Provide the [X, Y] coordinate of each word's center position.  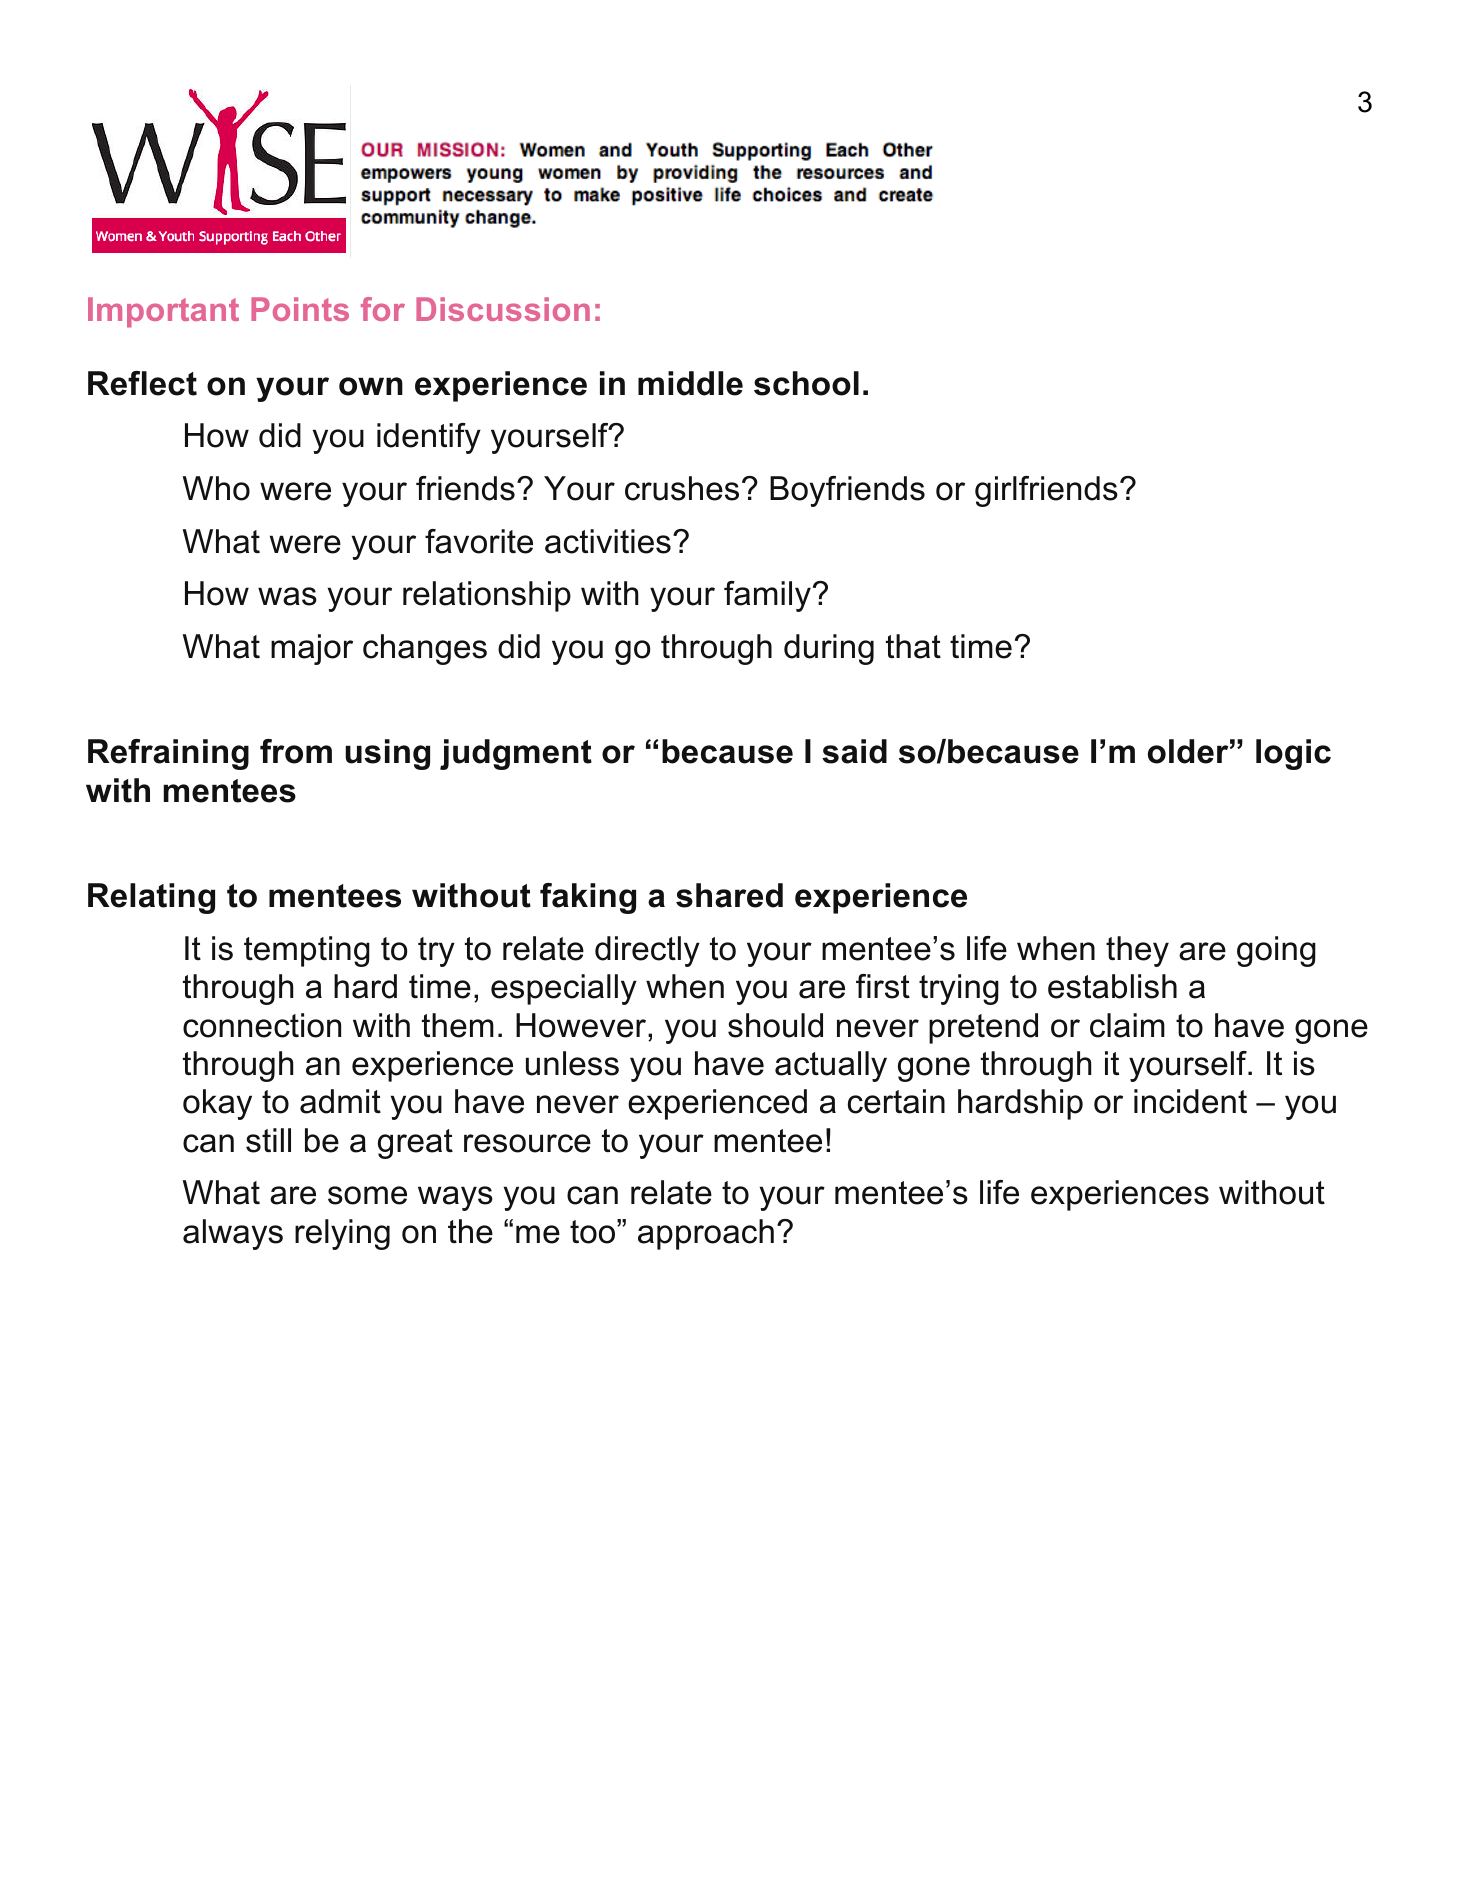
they [1137, 951]
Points [300, 309]
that [913, 646]
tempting [307, 951]
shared [729, 895]
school [806, 383]
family [767, 596]
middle [690, 383]
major [312, 649]
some [367, 1195]
